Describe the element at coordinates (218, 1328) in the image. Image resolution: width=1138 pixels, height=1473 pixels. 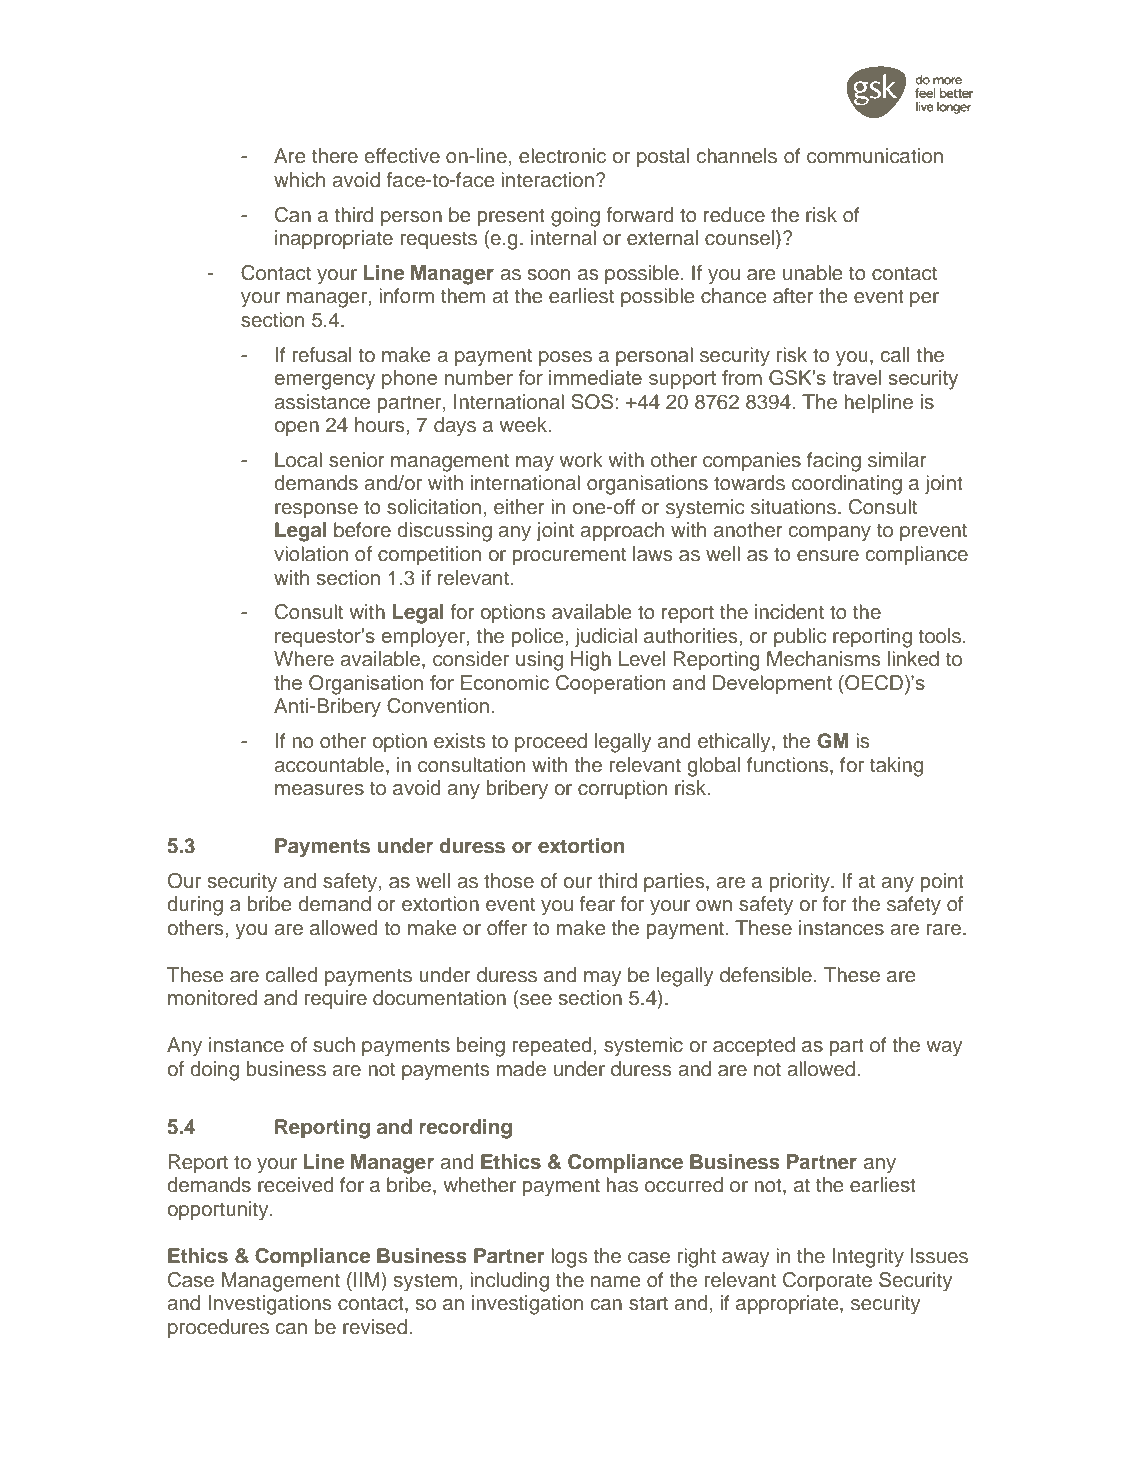
I see `procedures` at that location.
